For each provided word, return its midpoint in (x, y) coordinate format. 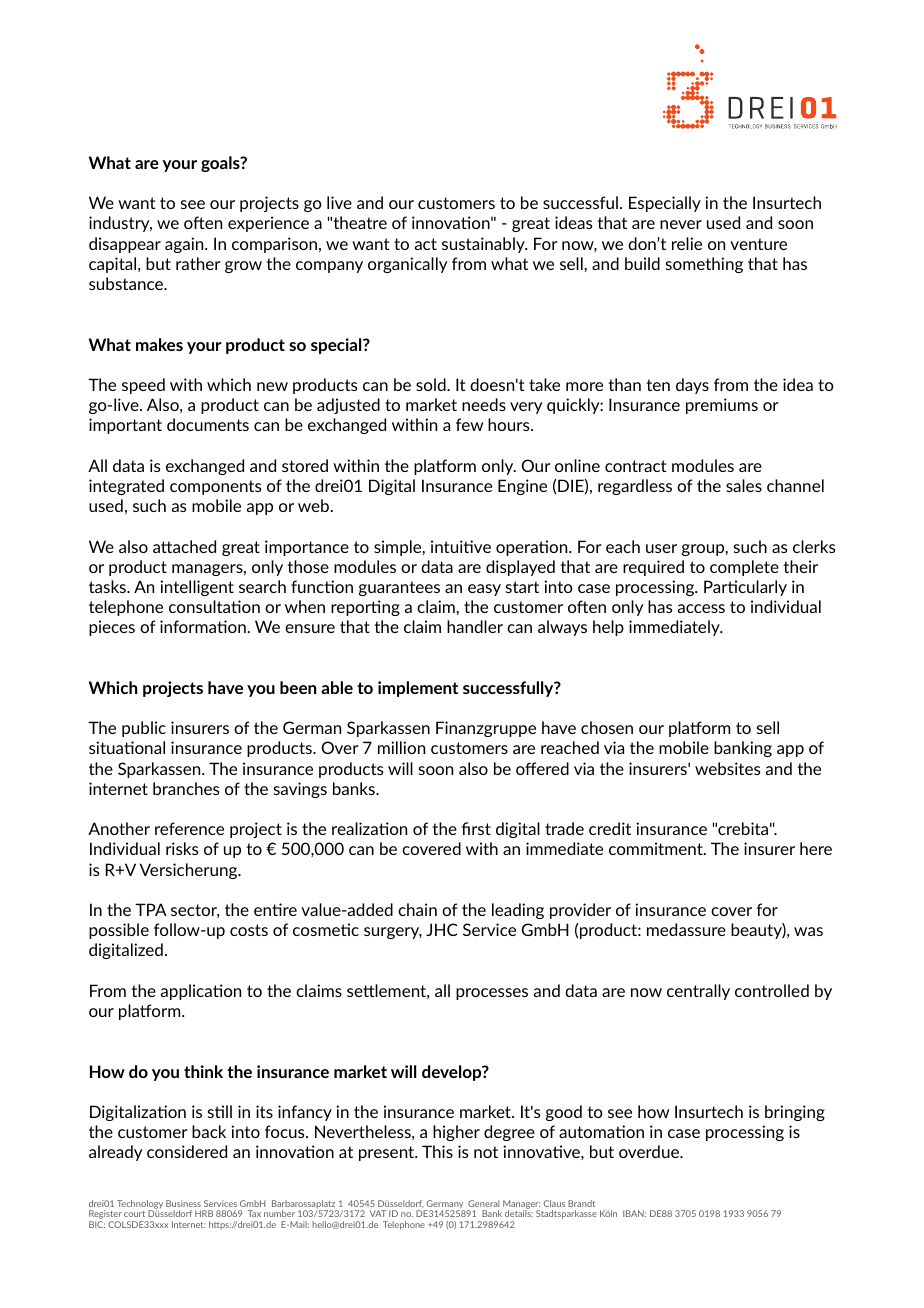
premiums (722, 406)
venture (758, 244)
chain (417, 909)
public (144, 729)
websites (727, 768)
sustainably (484, 245)
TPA (151, 909)
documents (208, 424)
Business (183, 1203)
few (469, 424)
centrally (698, 992)
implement (418, 689)
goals (221, 164)
